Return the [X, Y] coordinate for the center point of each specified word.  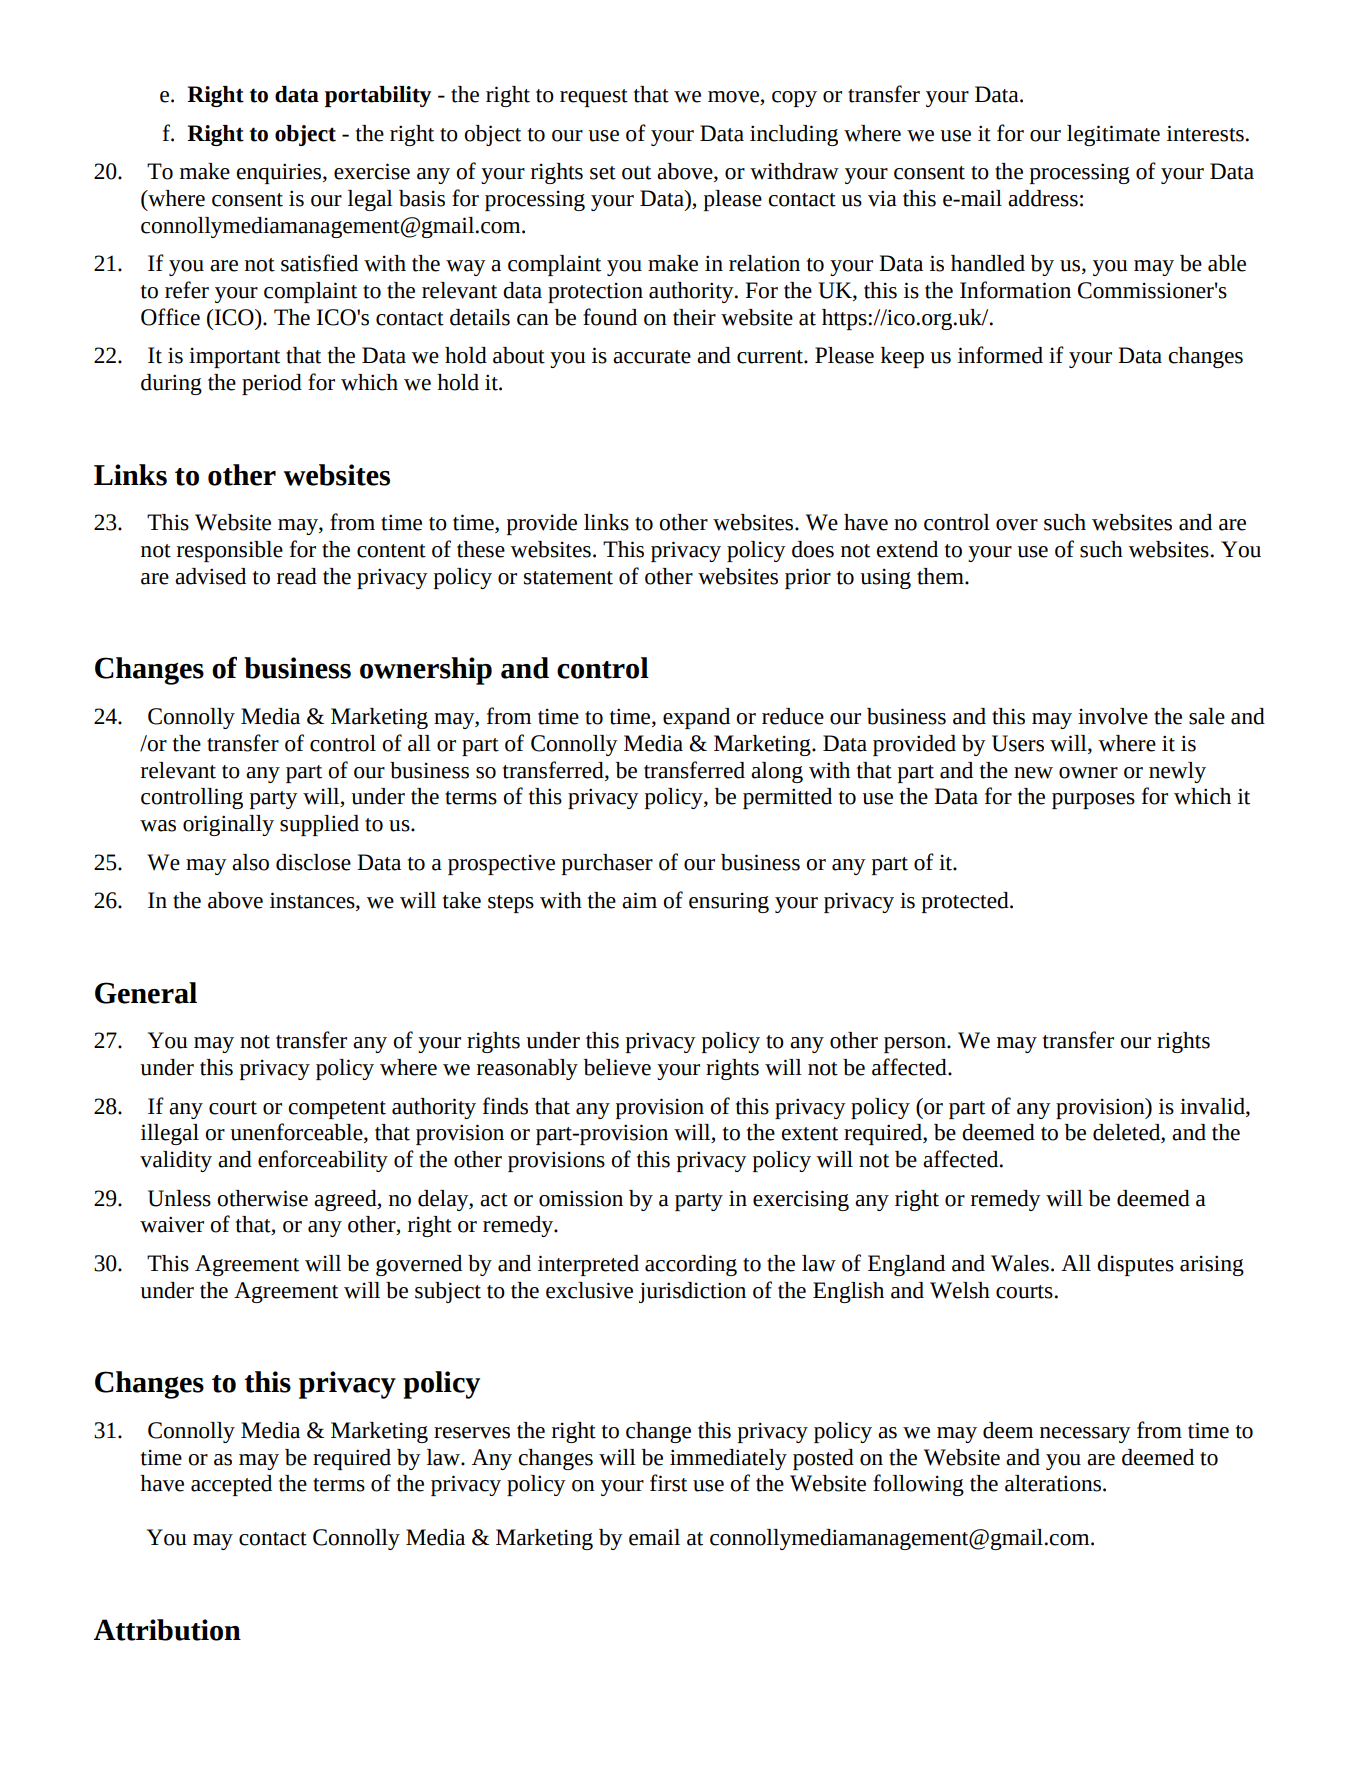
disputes [1135, 1265]
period [272, 384]
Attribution [167, 1630]
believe [617, 1067]
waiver [172, 1224]
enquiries [280, 173]
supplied [319, 825]
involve [1113, 716]
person [916, 1045]
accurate [652, 357]
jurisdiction [692, 1292]
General [146, 993]
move [734, 98]
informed [1000, 355]
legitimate [1113, 135]
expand [696, 718]
